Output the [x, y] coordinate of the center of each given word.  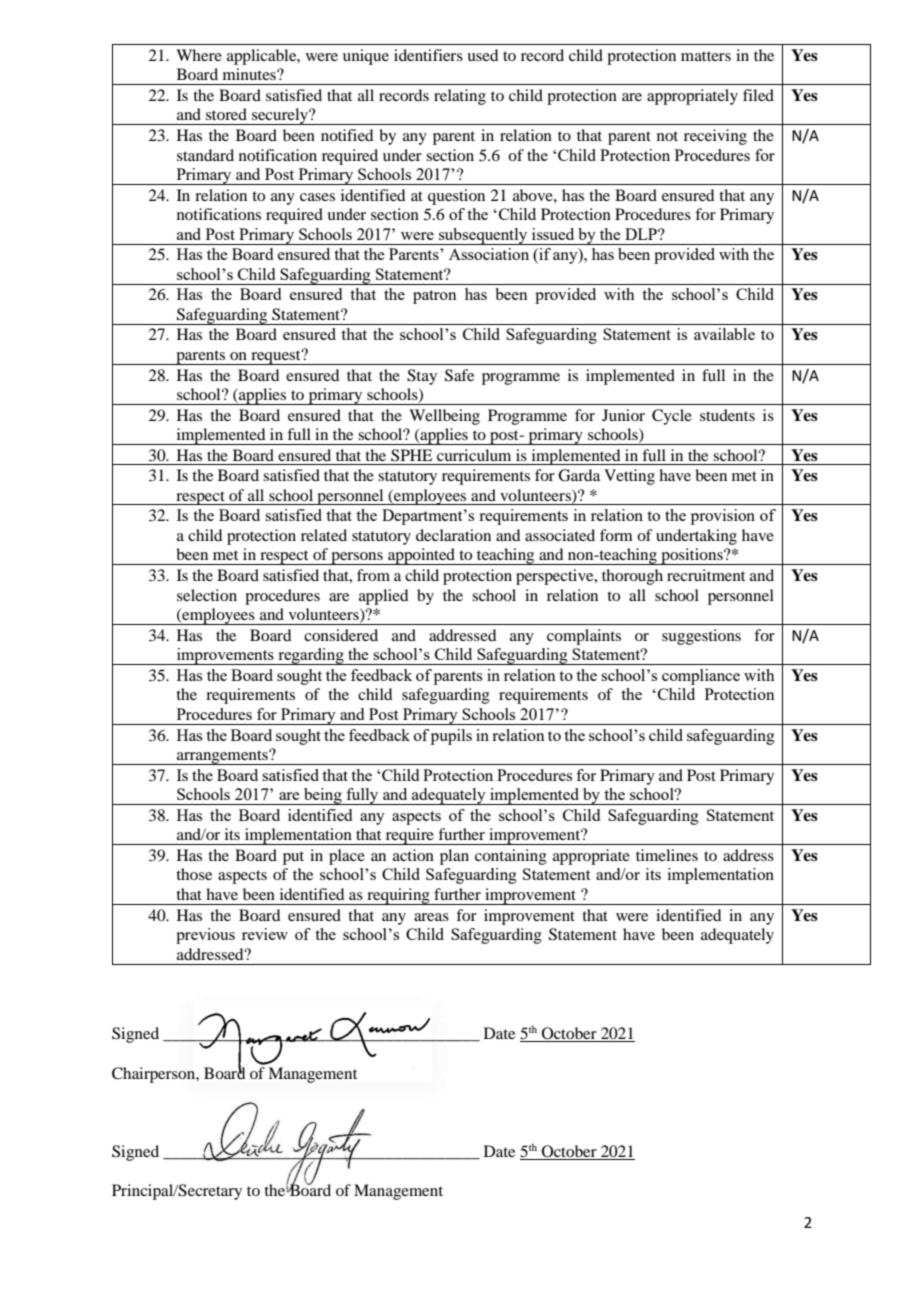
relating [460, 97]
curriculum [474, 455]
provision [723, 517]
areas [431, 917]
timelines [667, 855]
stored [226, 114]
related [324, 535]
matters [706, 56]
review [265, 934]
